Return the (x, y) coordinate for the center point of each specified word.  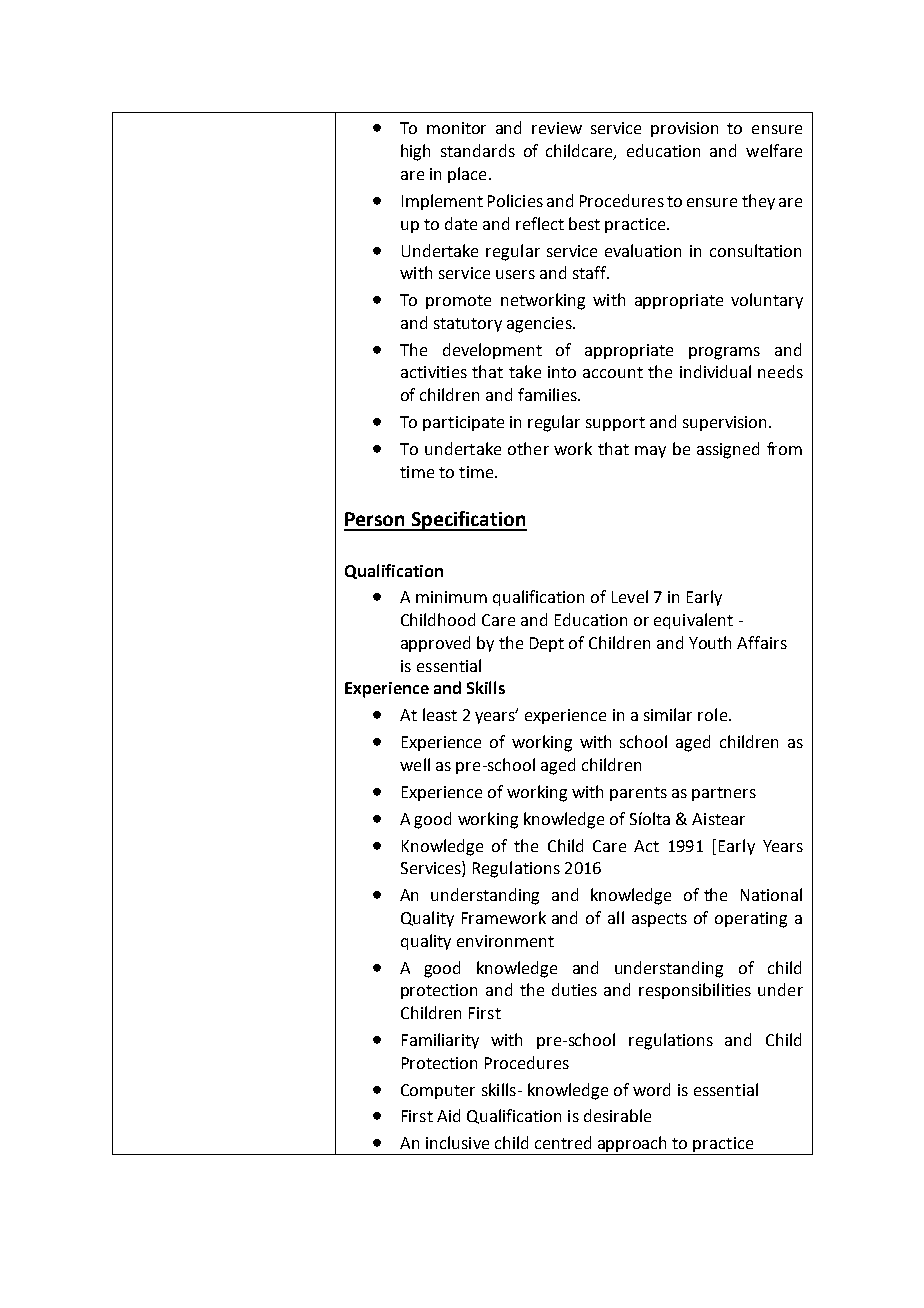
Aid (448, 1115)
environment (505, 941)
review (557, 128)
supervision (724, 423)
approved (435, 644)
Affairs (762, 642)
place (467, 175)
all (616, 917)
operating (751, 920)
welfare (774, 150)
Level (630, 596)
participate (463, 423)
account (613, 372)
